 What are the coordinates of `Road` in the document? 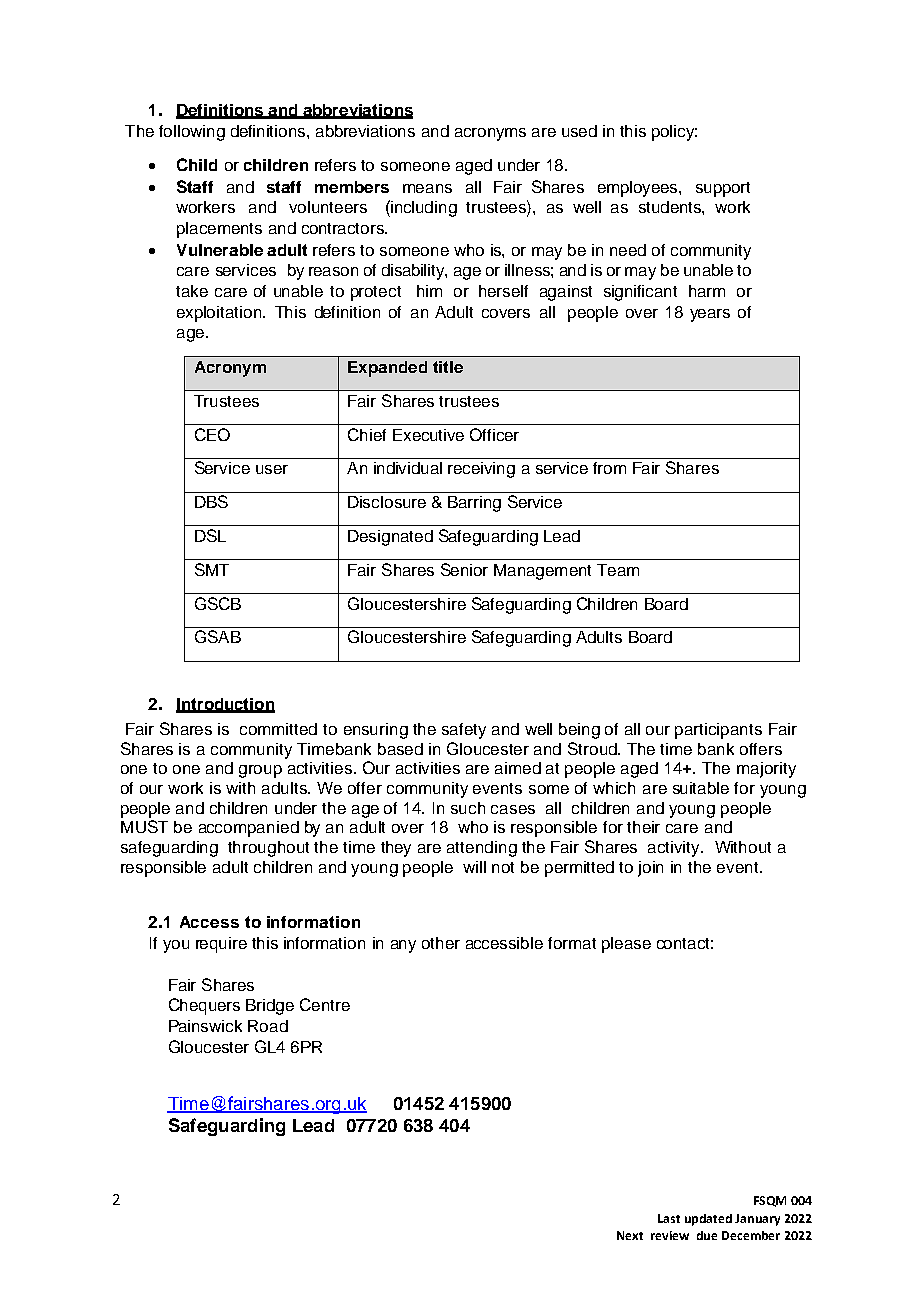 It's located at (268, 1026).
